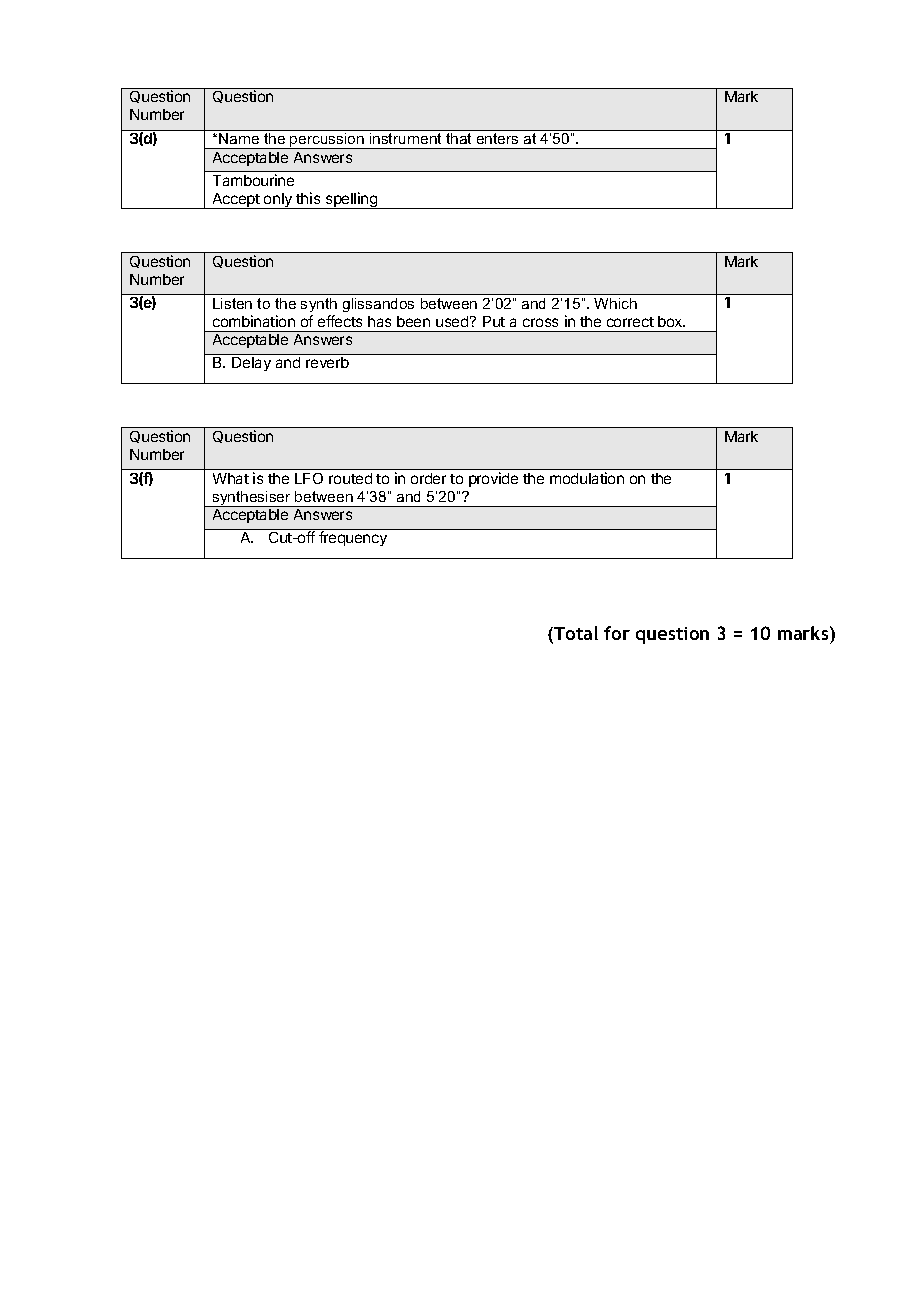 Image resolution: width=924 pixels, height=1308 pixels. I want to click on percussion, so click(327, 141).
